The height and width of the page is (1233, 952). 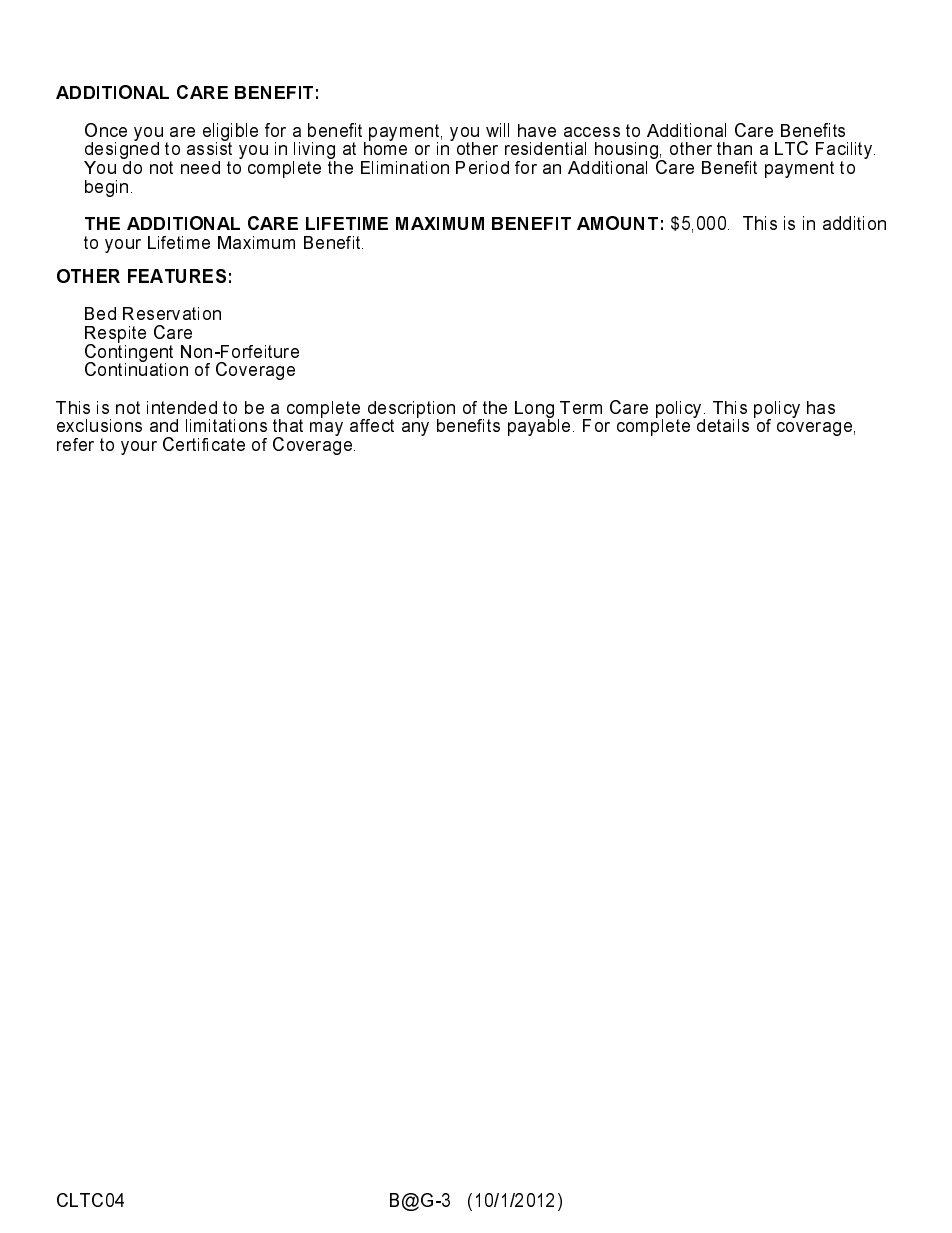 I want to click on FEATURES, so click(x=177, y=276).
